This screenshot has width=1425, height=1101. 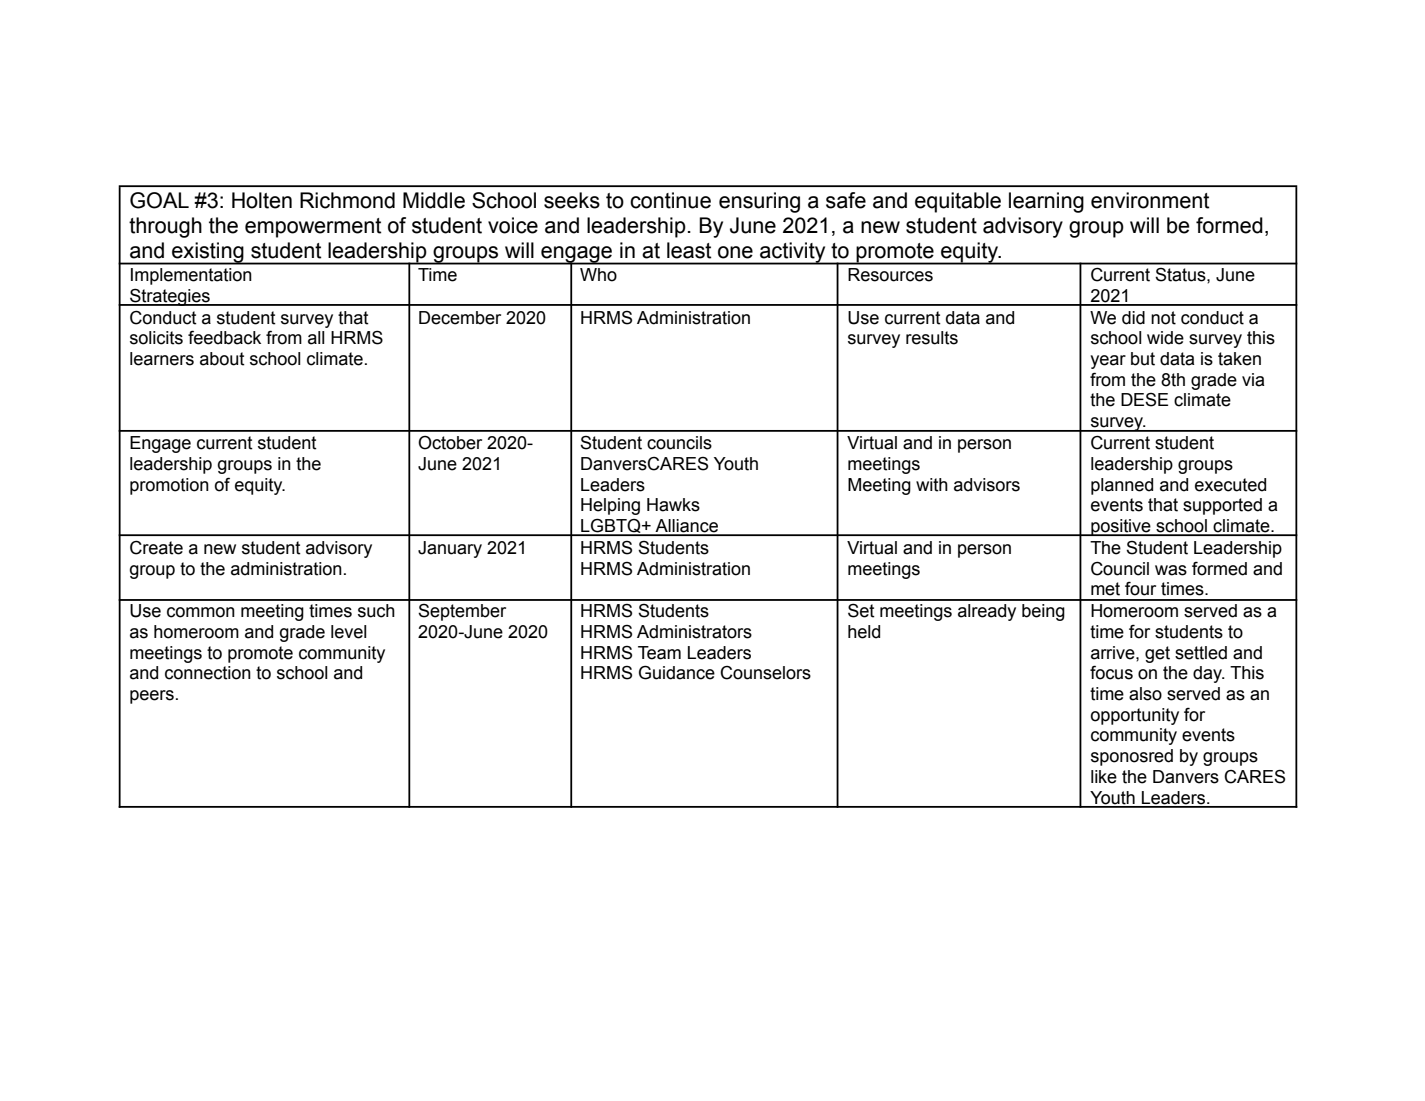 I want to click on Guidance, so click(x=677, y=672).
